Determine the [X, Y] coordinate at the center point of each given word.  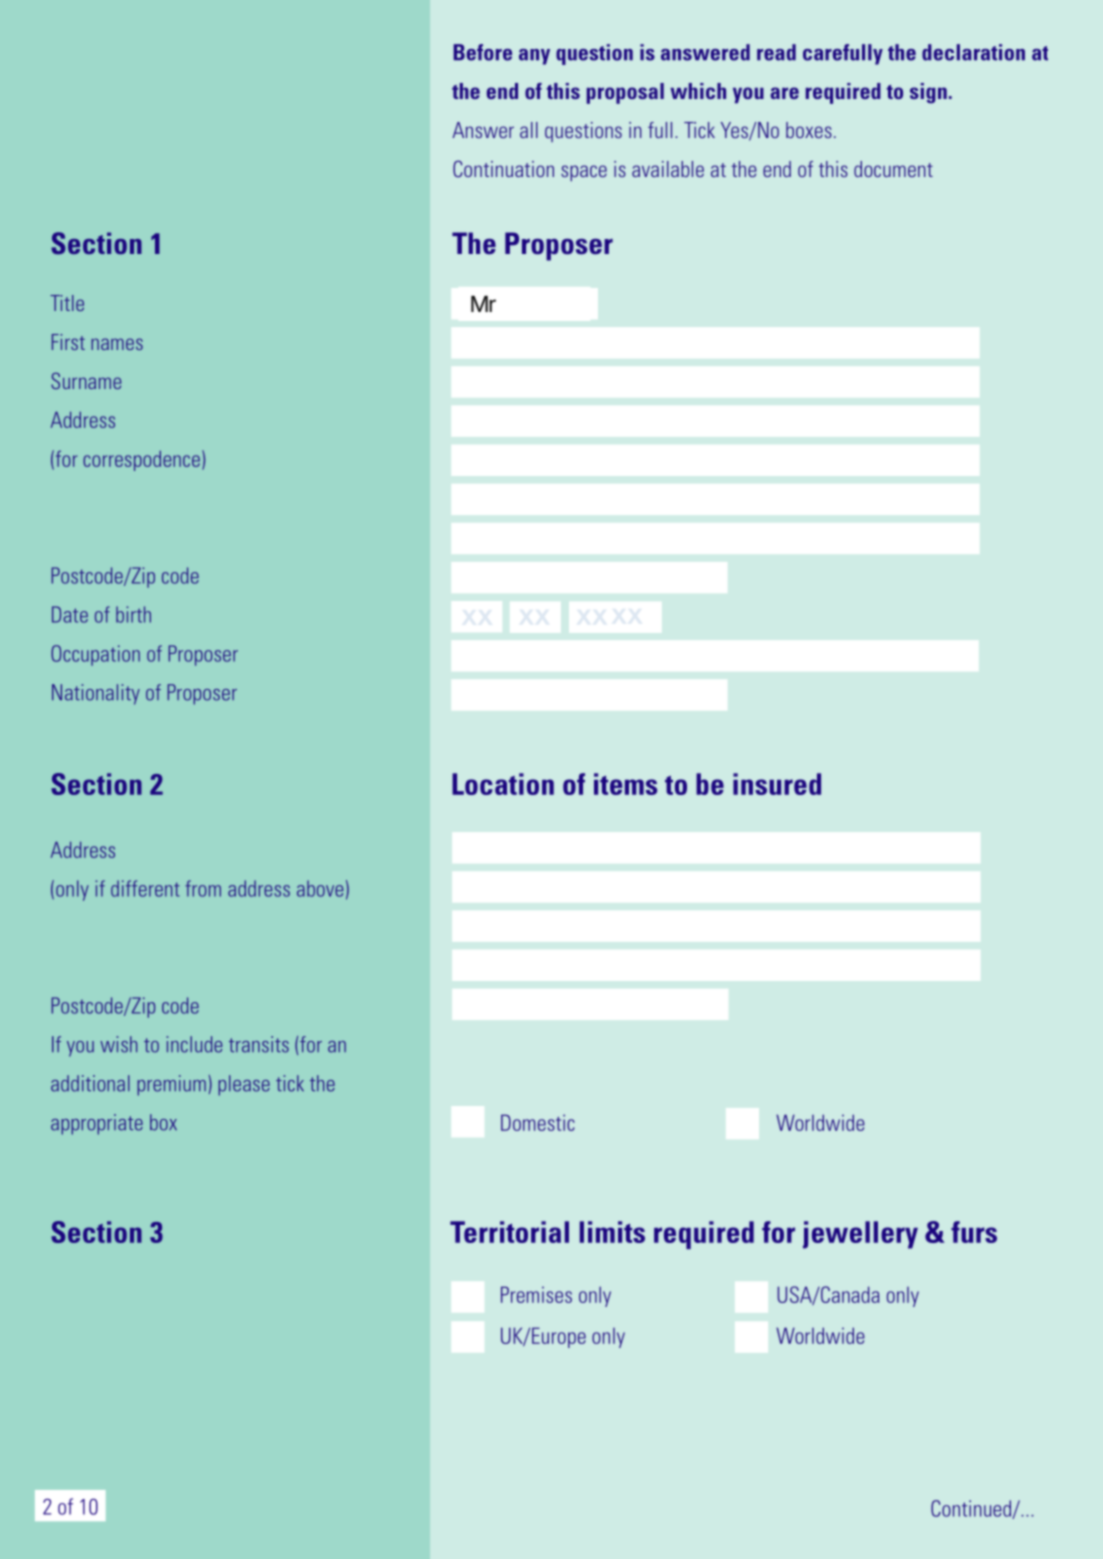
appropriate [97, 1124]
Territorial [509, 1232]
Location [503, 784]
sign [928, 93]
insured [777, 784]
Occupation [95, 655]
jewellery [860, 1235]
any [534, 57]
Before [482, 52]
